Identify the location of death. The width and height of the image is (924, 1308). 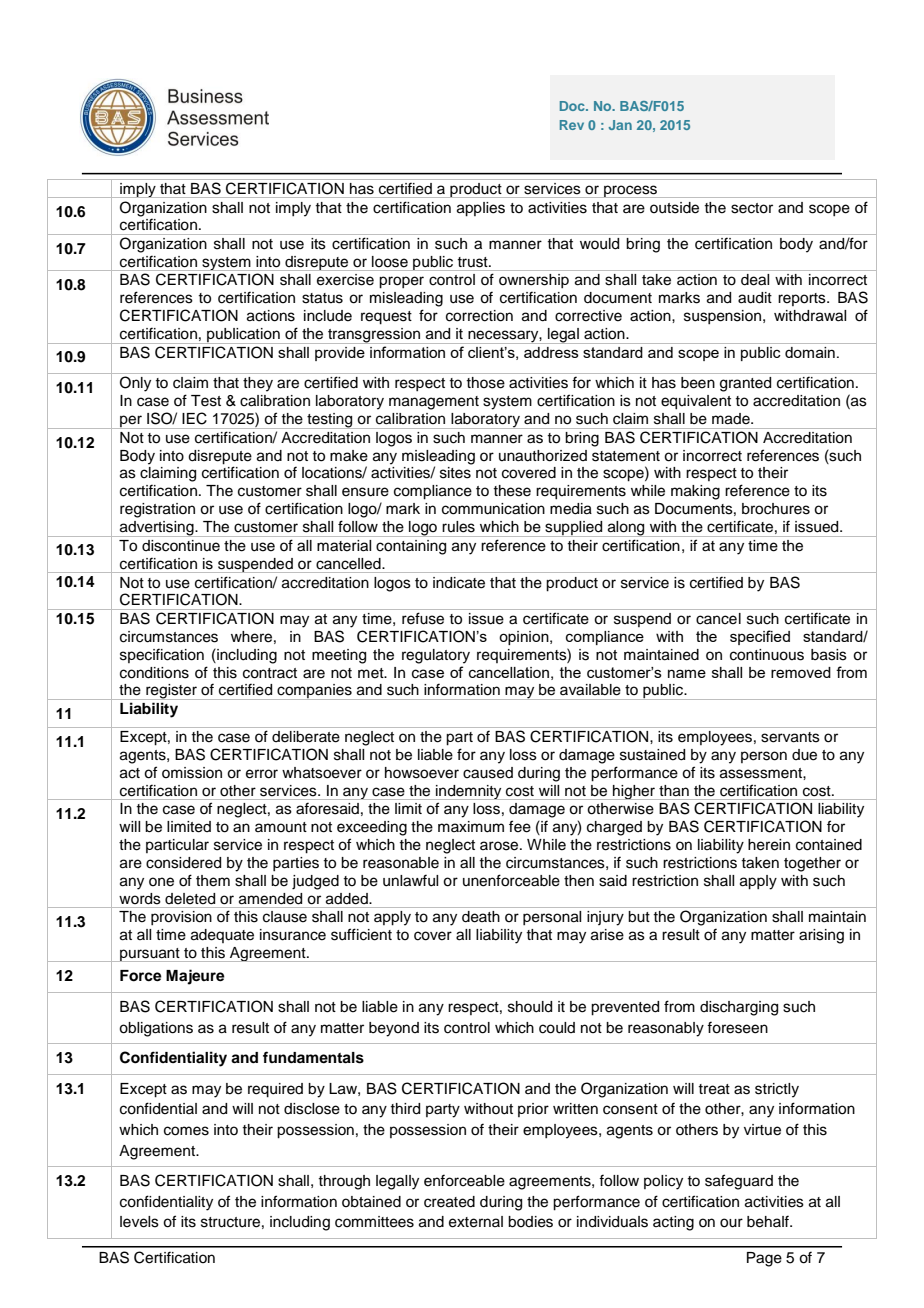
(481, 917).
